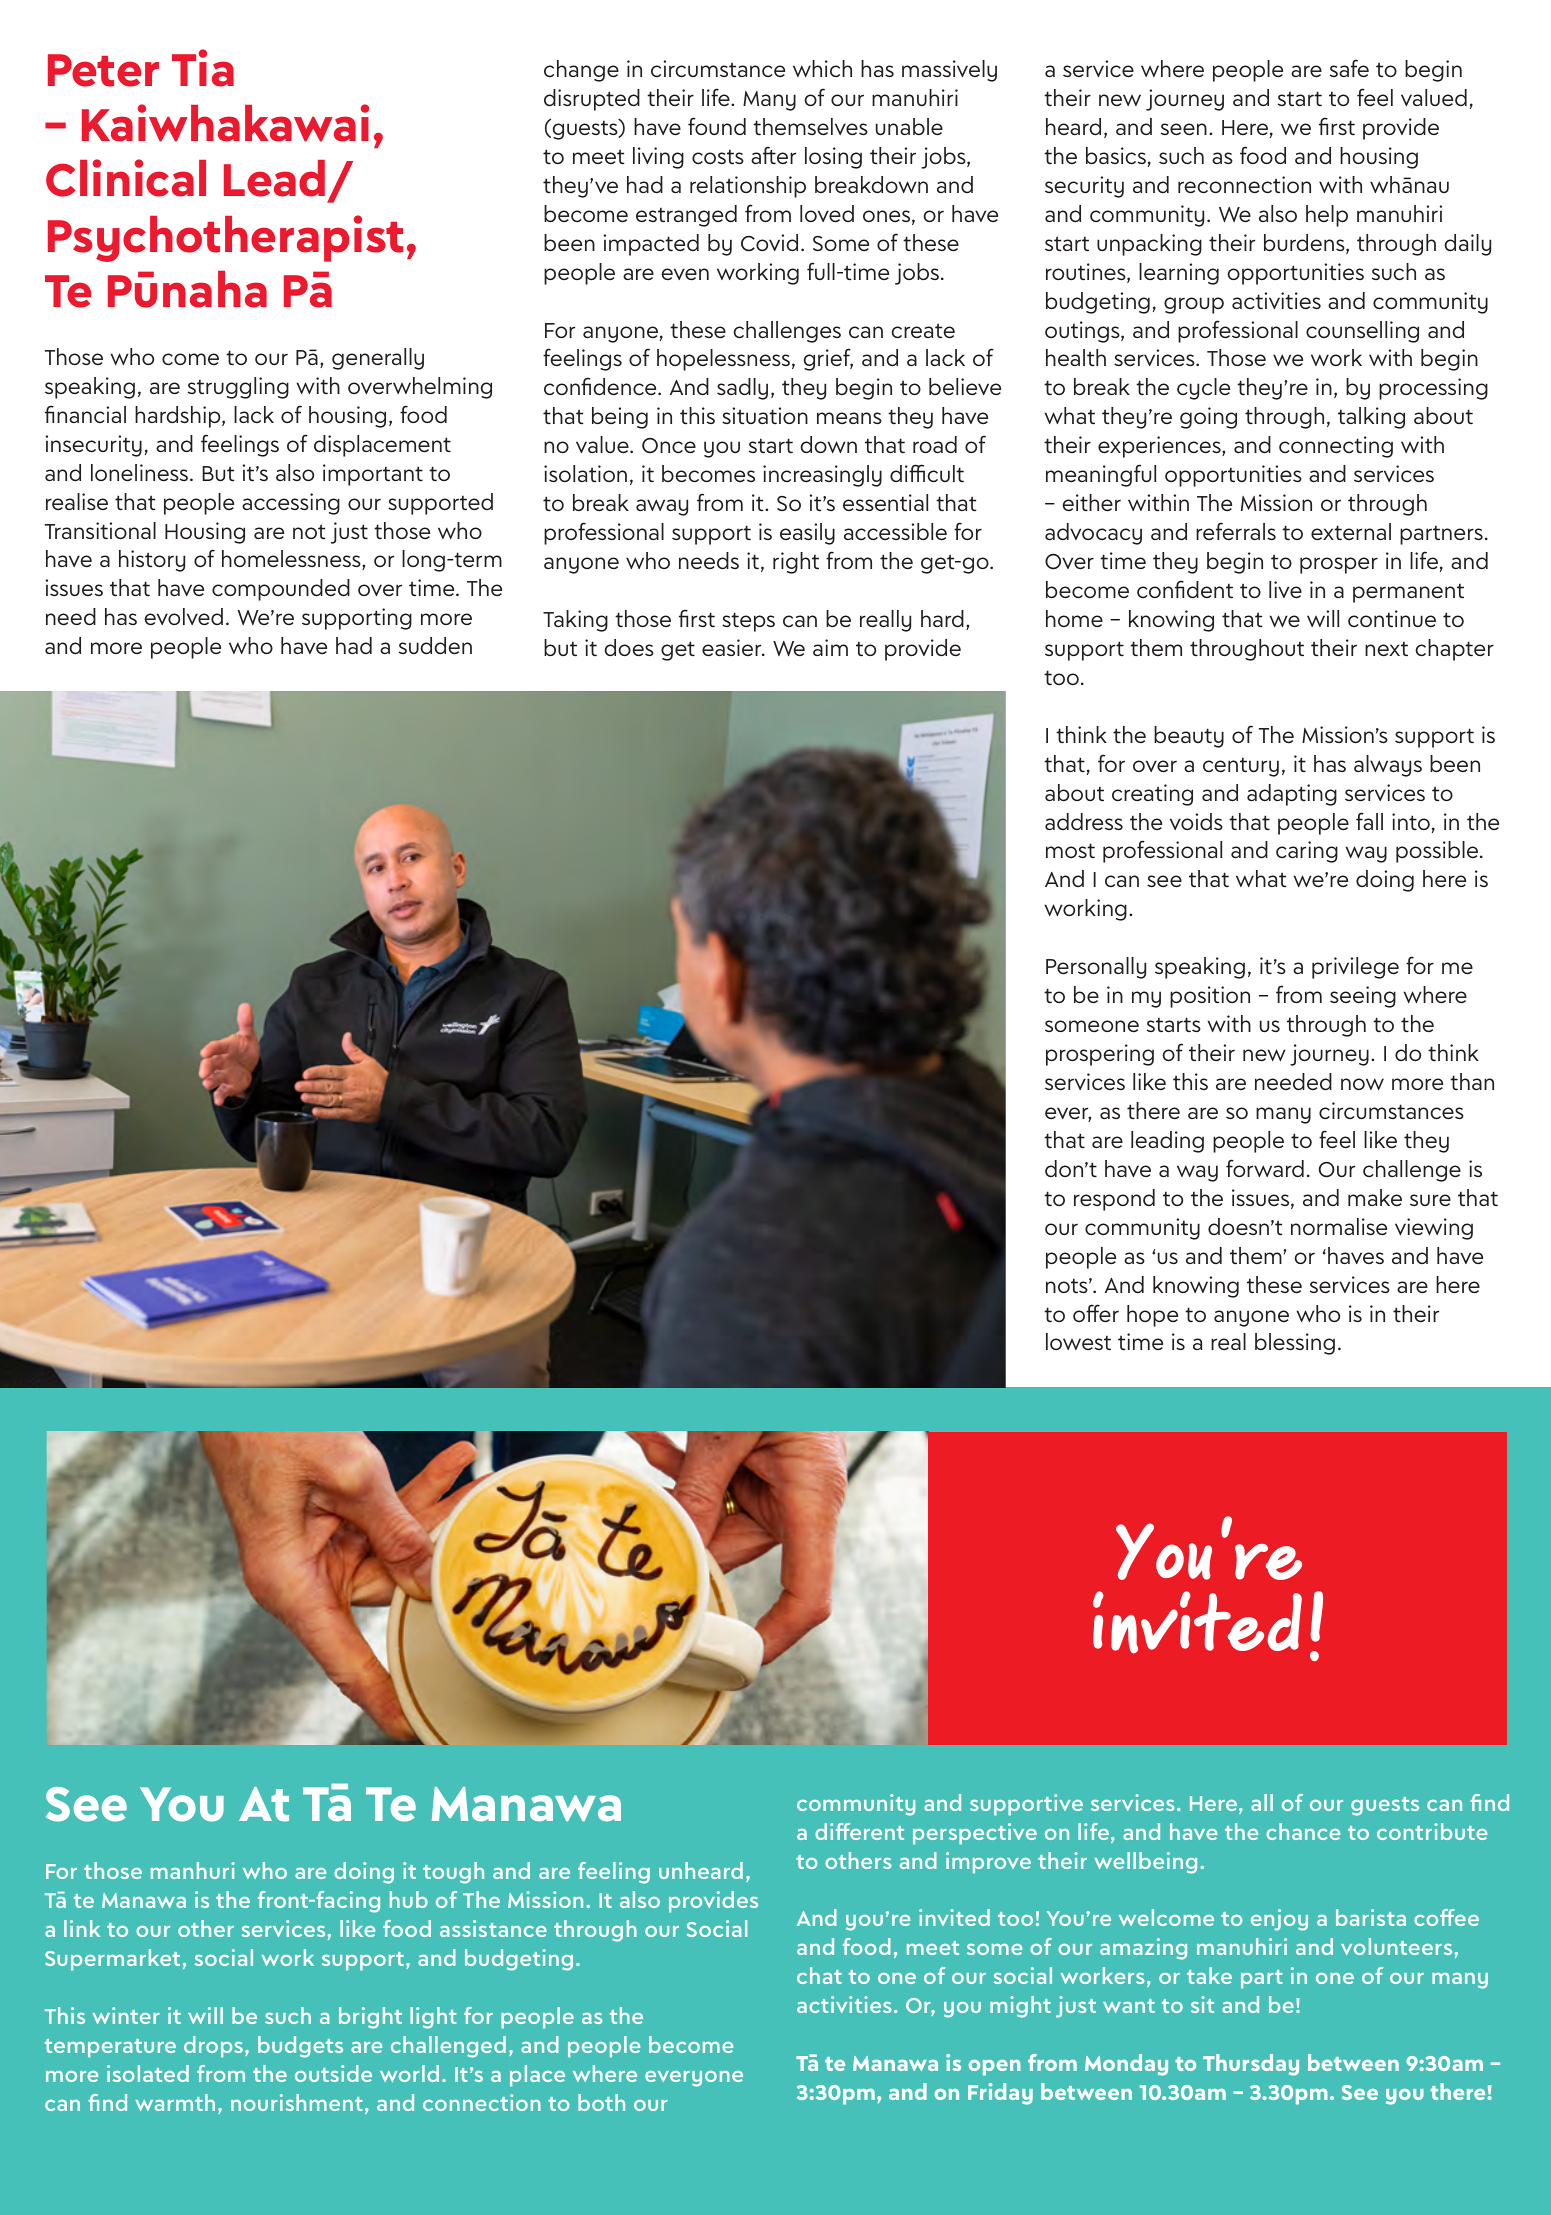 This screenshot has width=1551, height=2215. Describe the element at coordinates (215, 2047) in the screenshot. I see `drops` at that location.
